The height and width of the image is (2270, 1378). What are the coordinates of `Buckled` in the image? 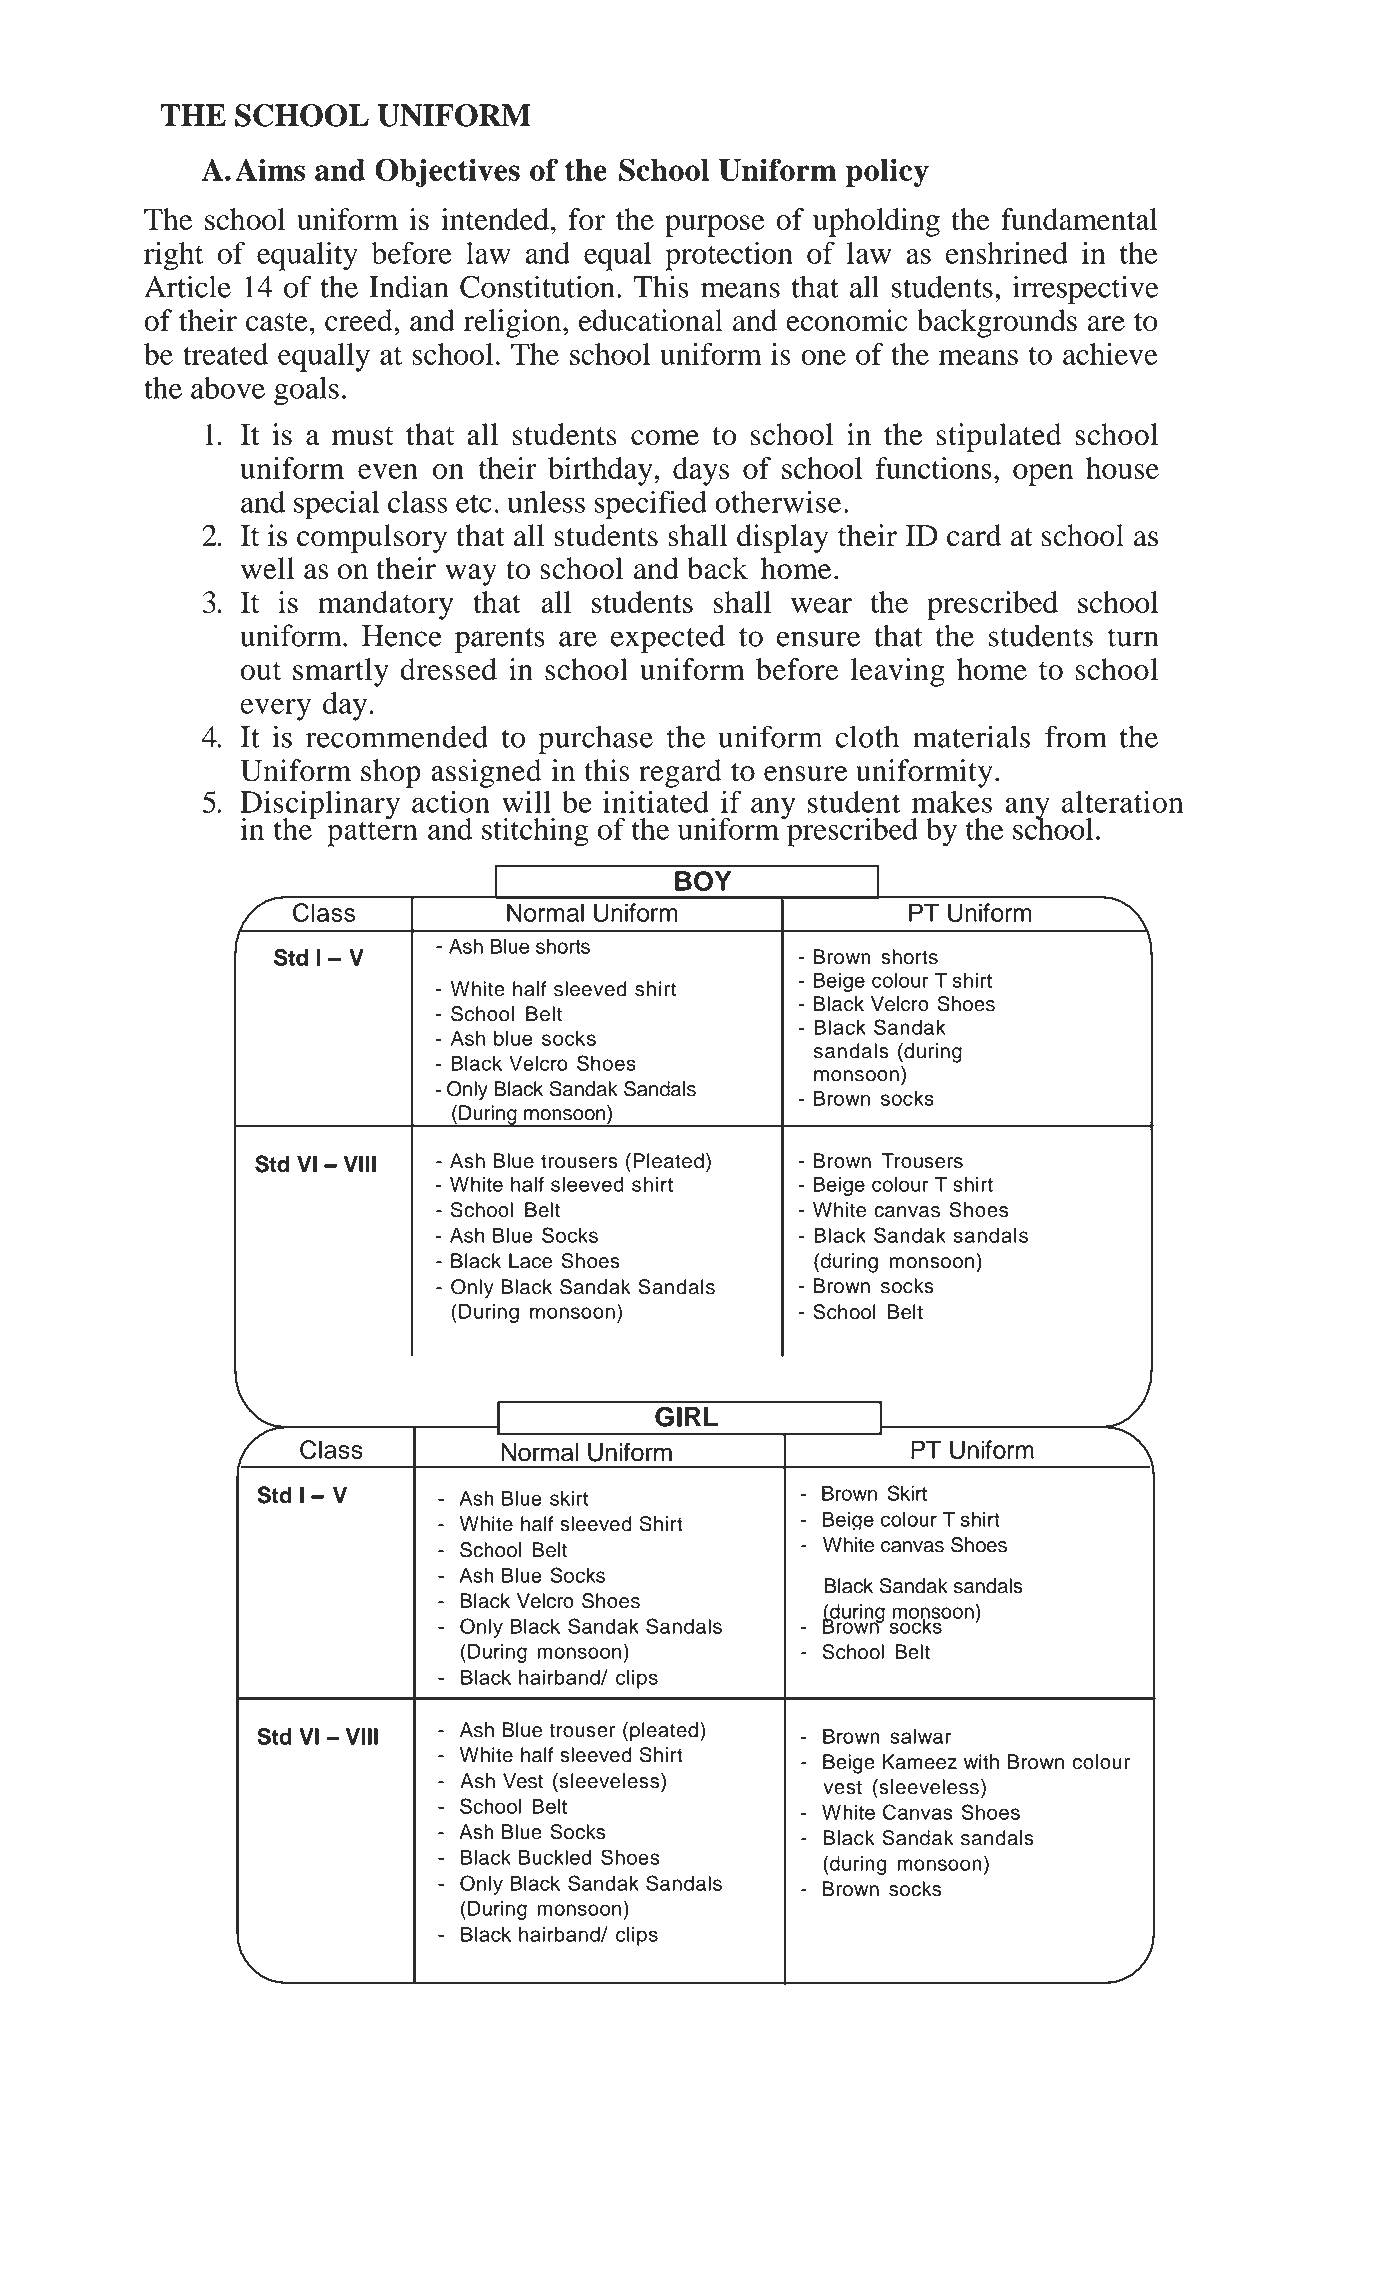 It's located at (555, 1857).
